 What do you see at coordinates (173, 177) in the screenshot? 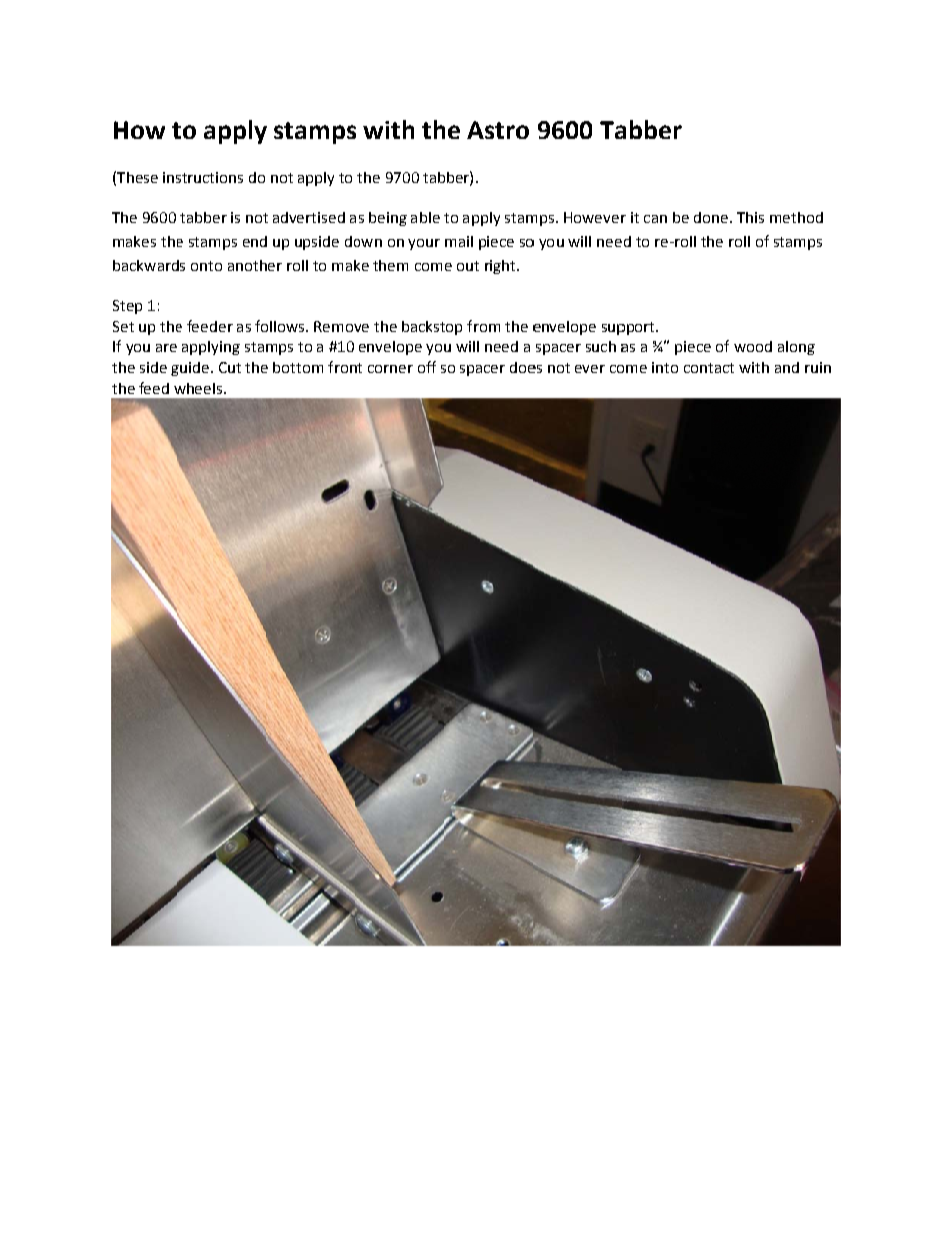
I see `ins` at bounding box center [173, 177].
